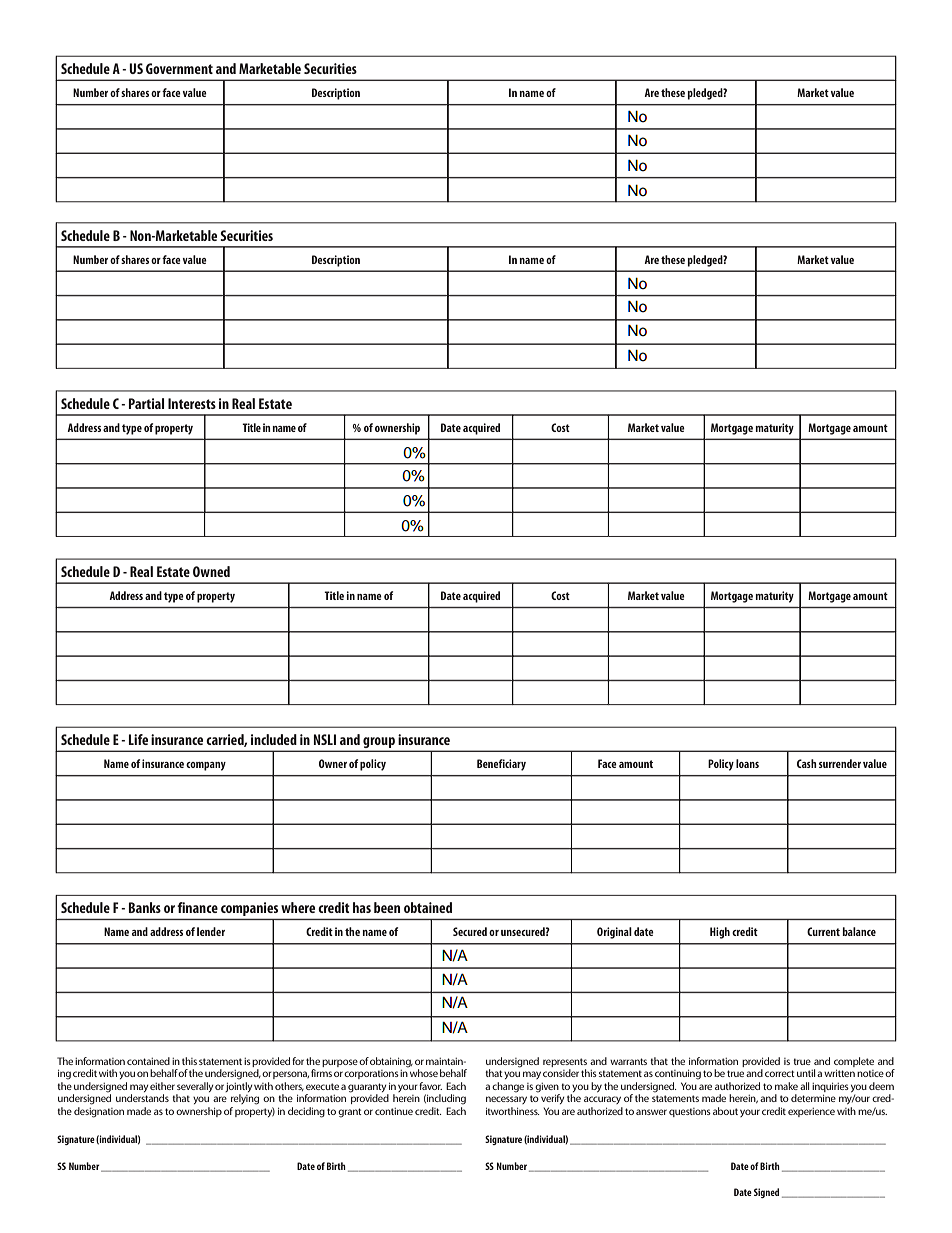 The image size is (952, 1233). Describe the element at coordinates (807, 763) in the screenshot. I see `Cash` at that location.
